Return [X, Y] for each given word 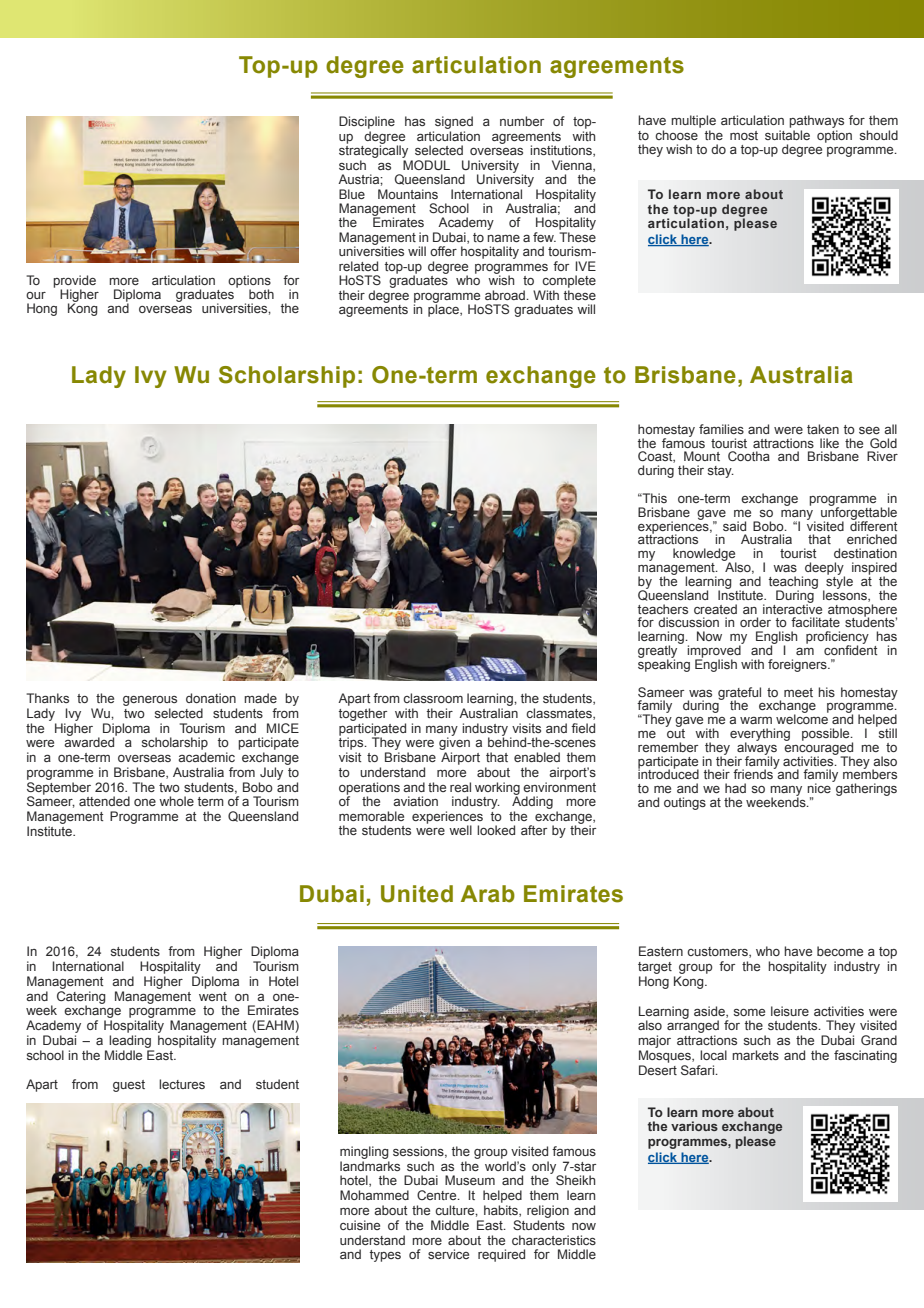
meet [798, 692]
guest [129, 1086]
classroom [433, 698]
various [694, 1126]
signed [453, 124]
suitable [787, 135]
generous [150, 701]
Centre [438, 1195]
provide [74, 282]
